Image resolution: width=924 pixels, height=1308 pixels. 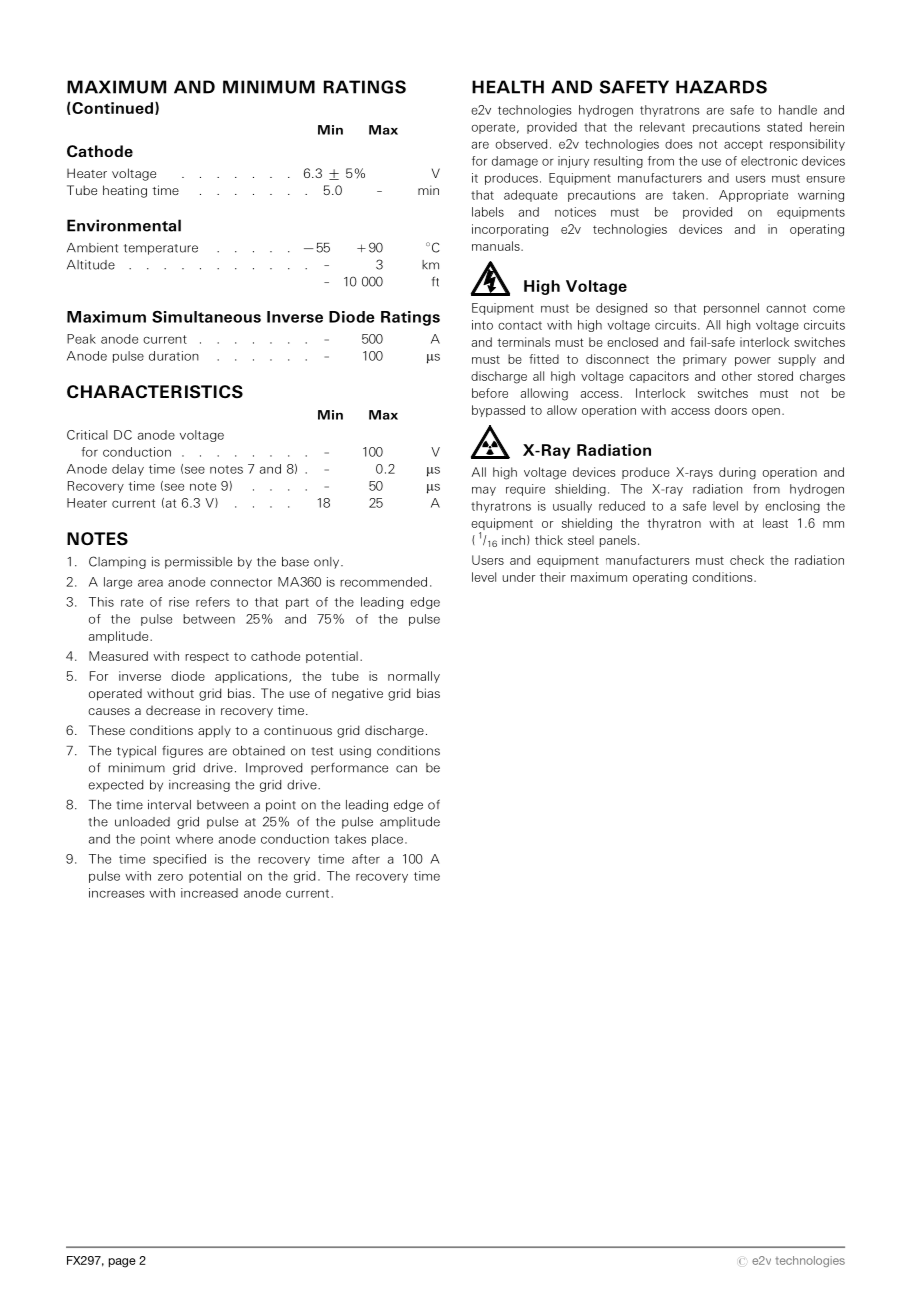 I want to click on after, so click(x=366, y=859).
